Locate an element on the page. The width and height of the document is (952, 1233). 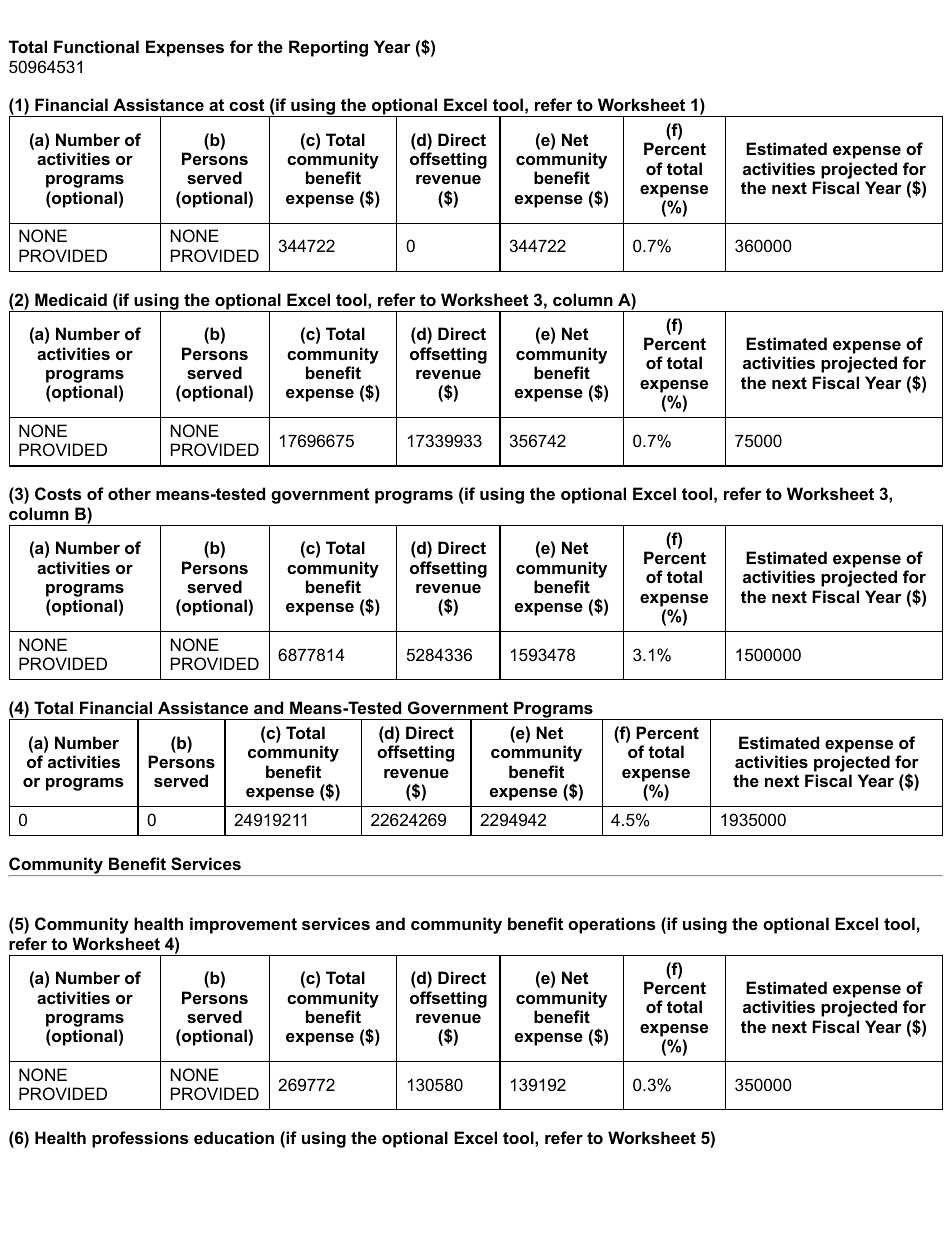
Reporting is located at coordinates (328, 48).
